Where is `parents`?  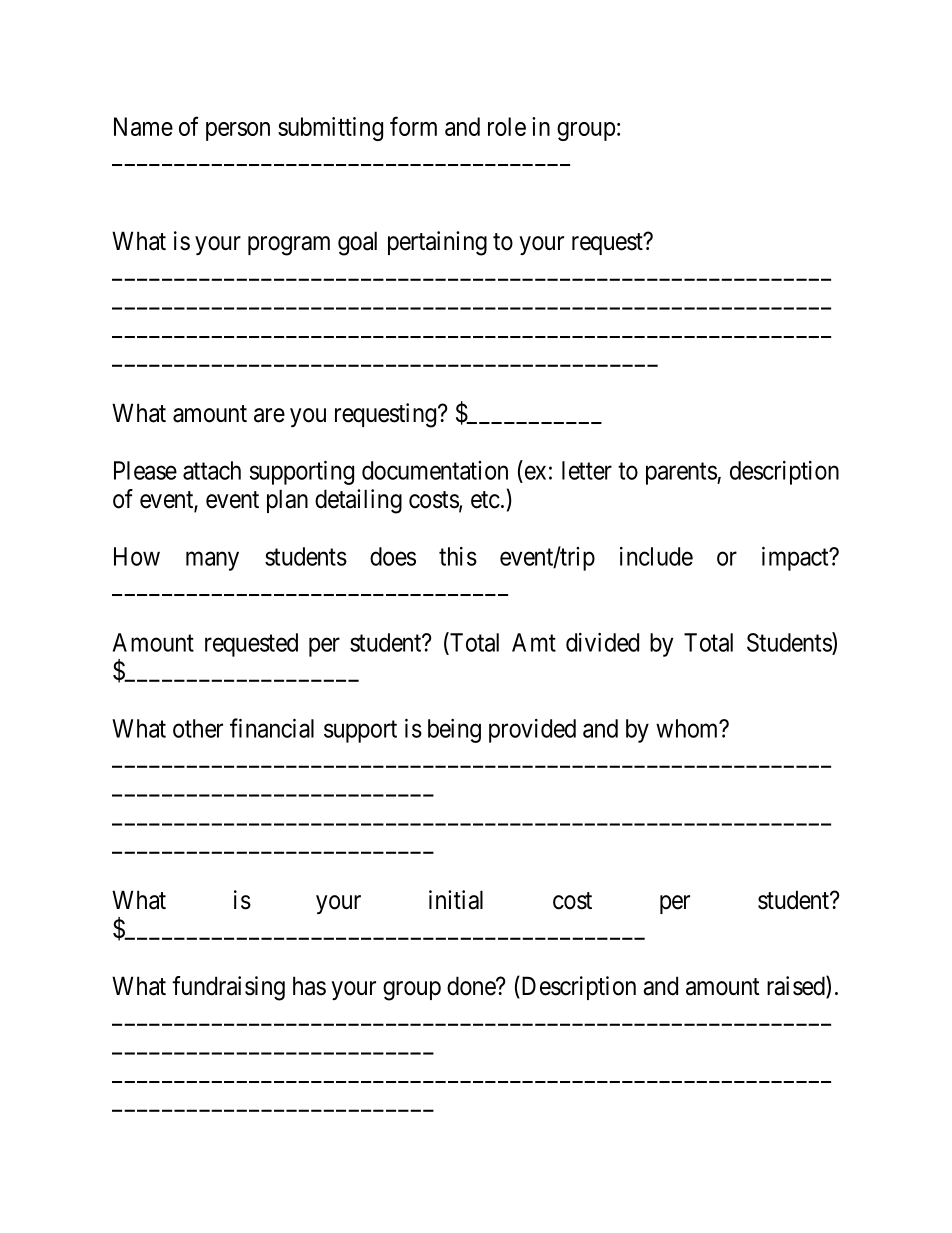
parents is located at coordinates (682, 474).
